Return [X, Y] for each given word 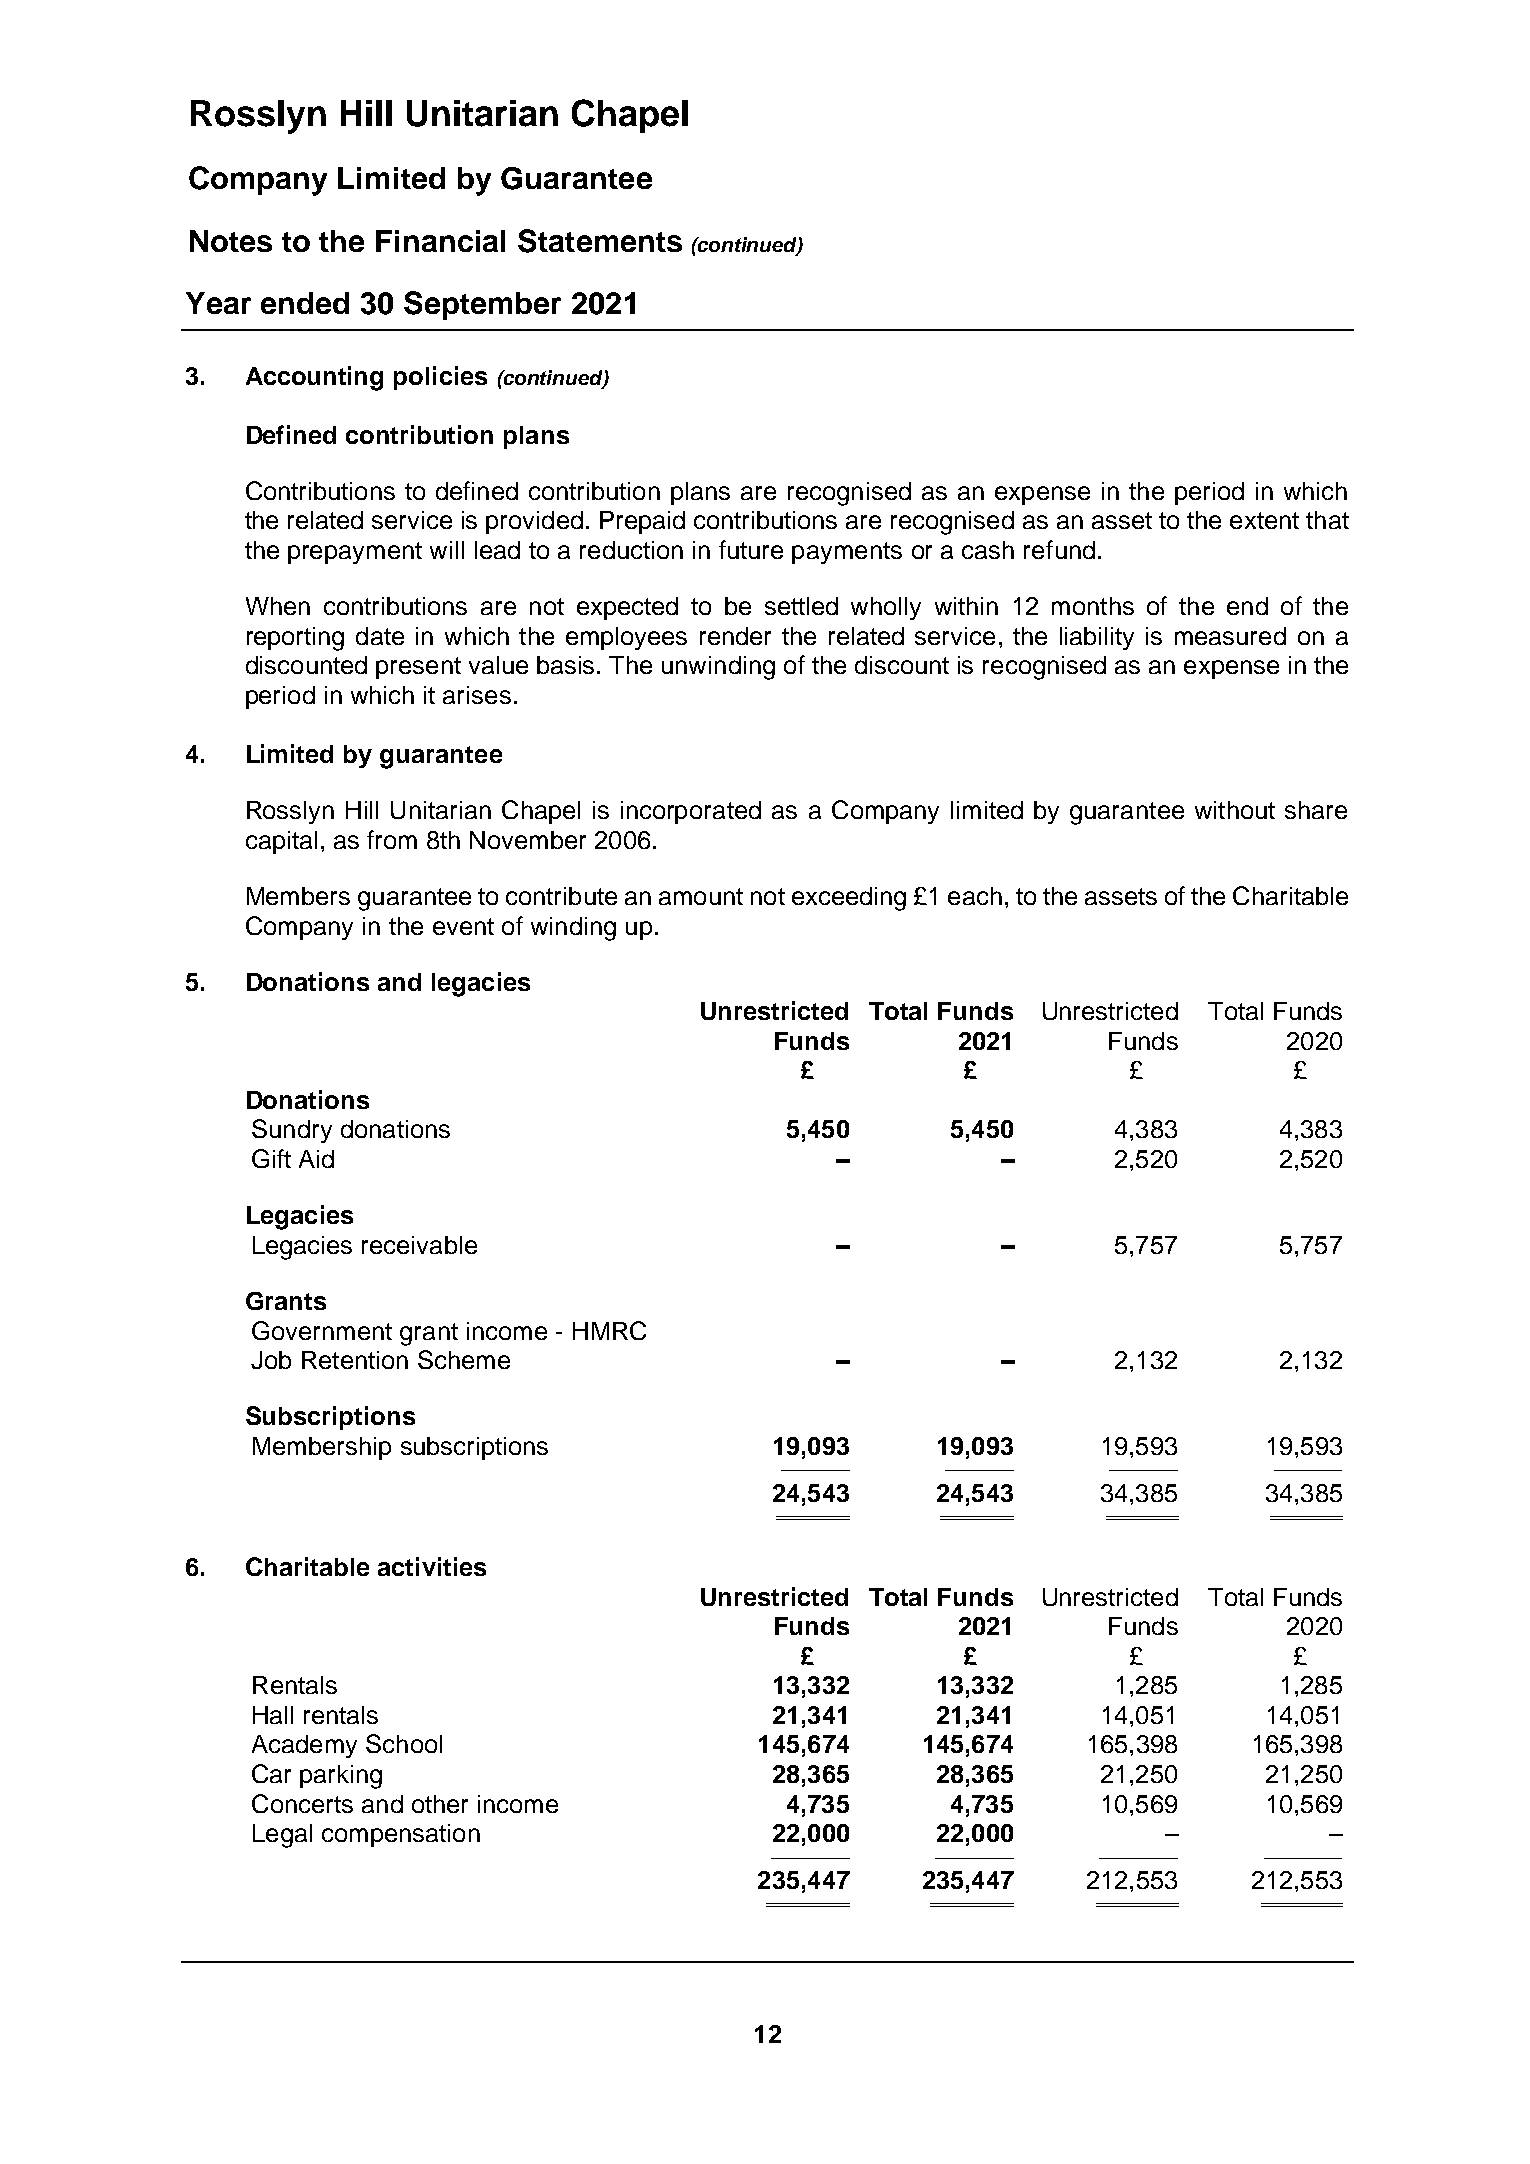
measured [1230, 636]
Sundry [292, 1131]
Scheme [464, 1359]
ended [305, 303]
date [380, 636]
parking [341, 1777]
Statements [600, 241]
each [975, 896]
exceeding [849, 899]
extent [1264, 520]
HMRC [609, 1330]
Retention [355, 1360]
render [735, 636]
